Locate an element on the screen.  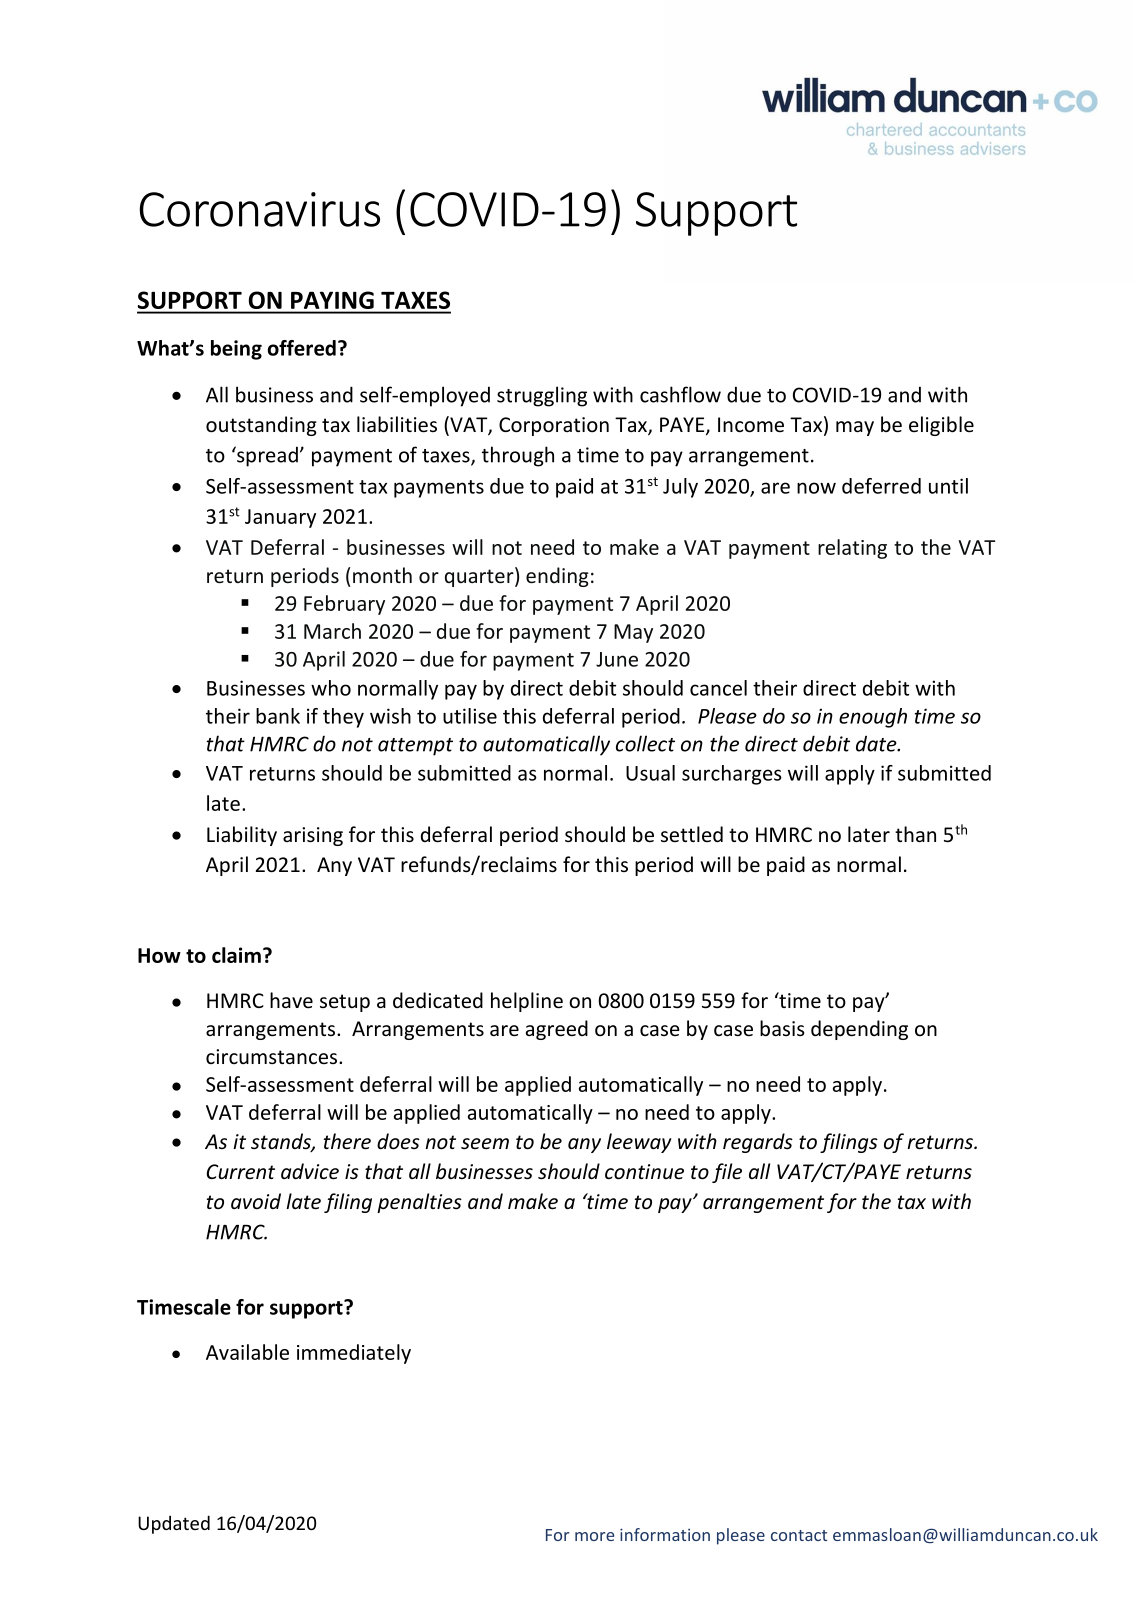
struggling is located at coordinates (542, 396).
